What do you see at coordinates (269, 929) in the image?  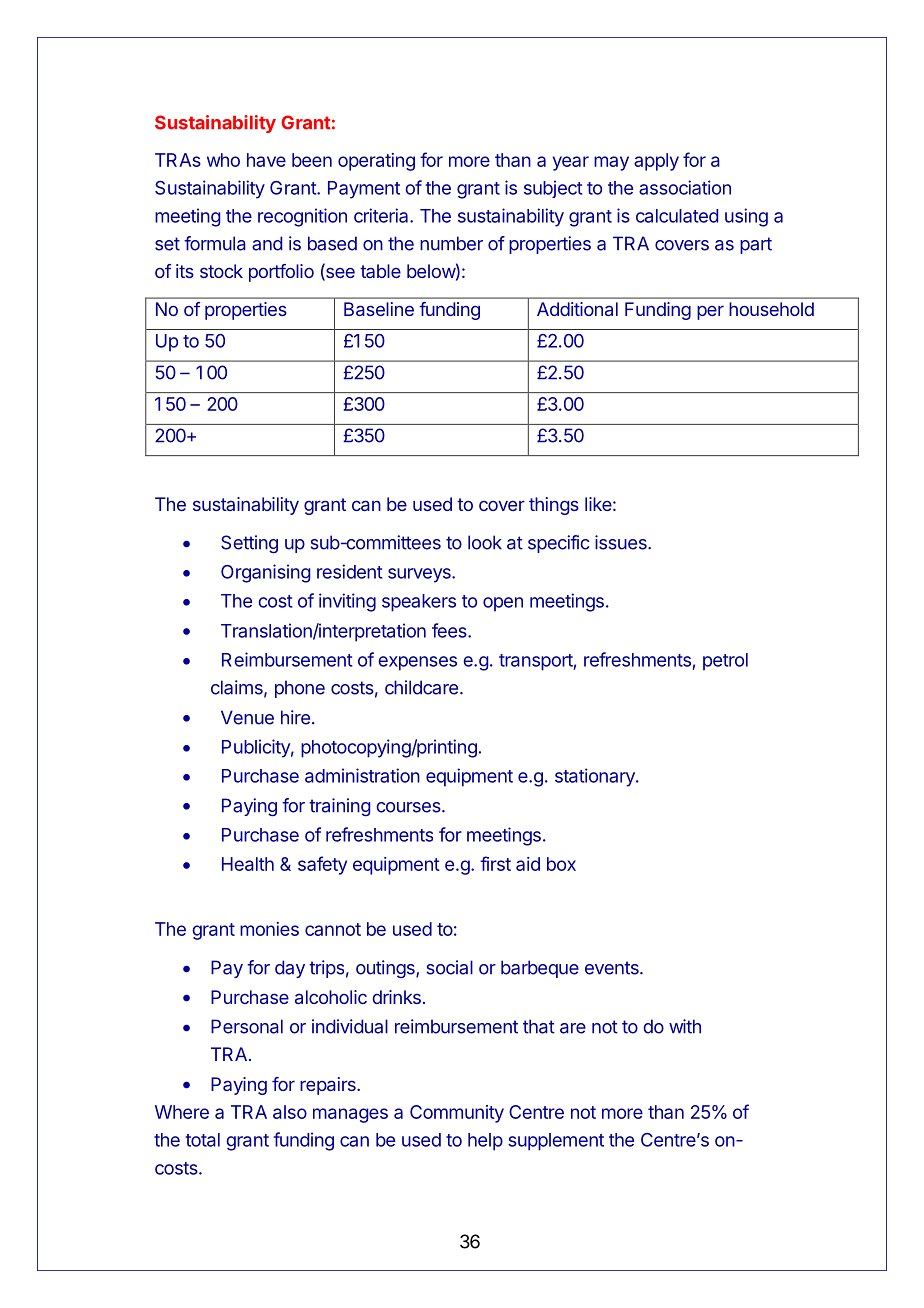 I see `monies` at bounding box center [269, 929].
